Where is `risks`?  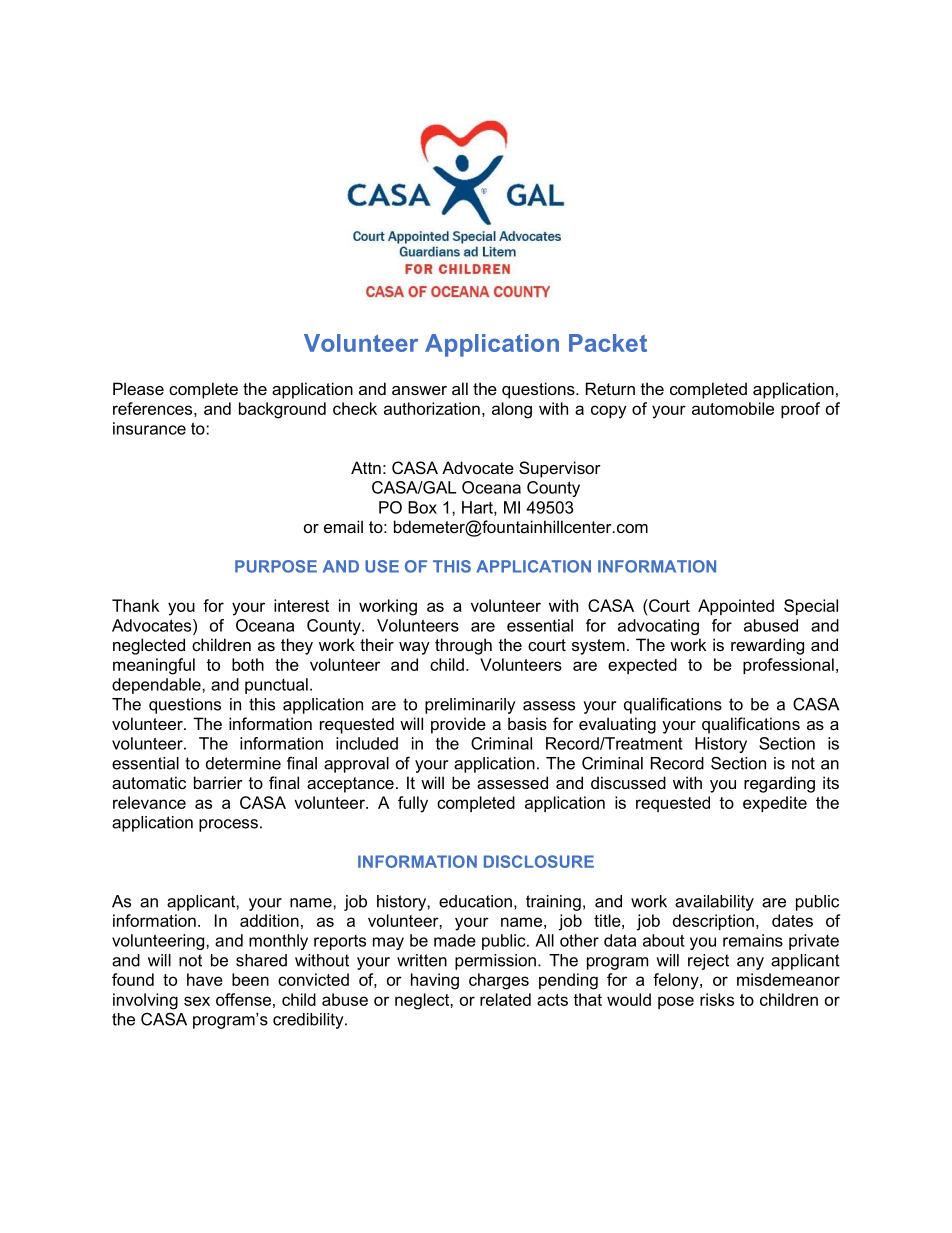
risks is located at coordinates (717, 999).
